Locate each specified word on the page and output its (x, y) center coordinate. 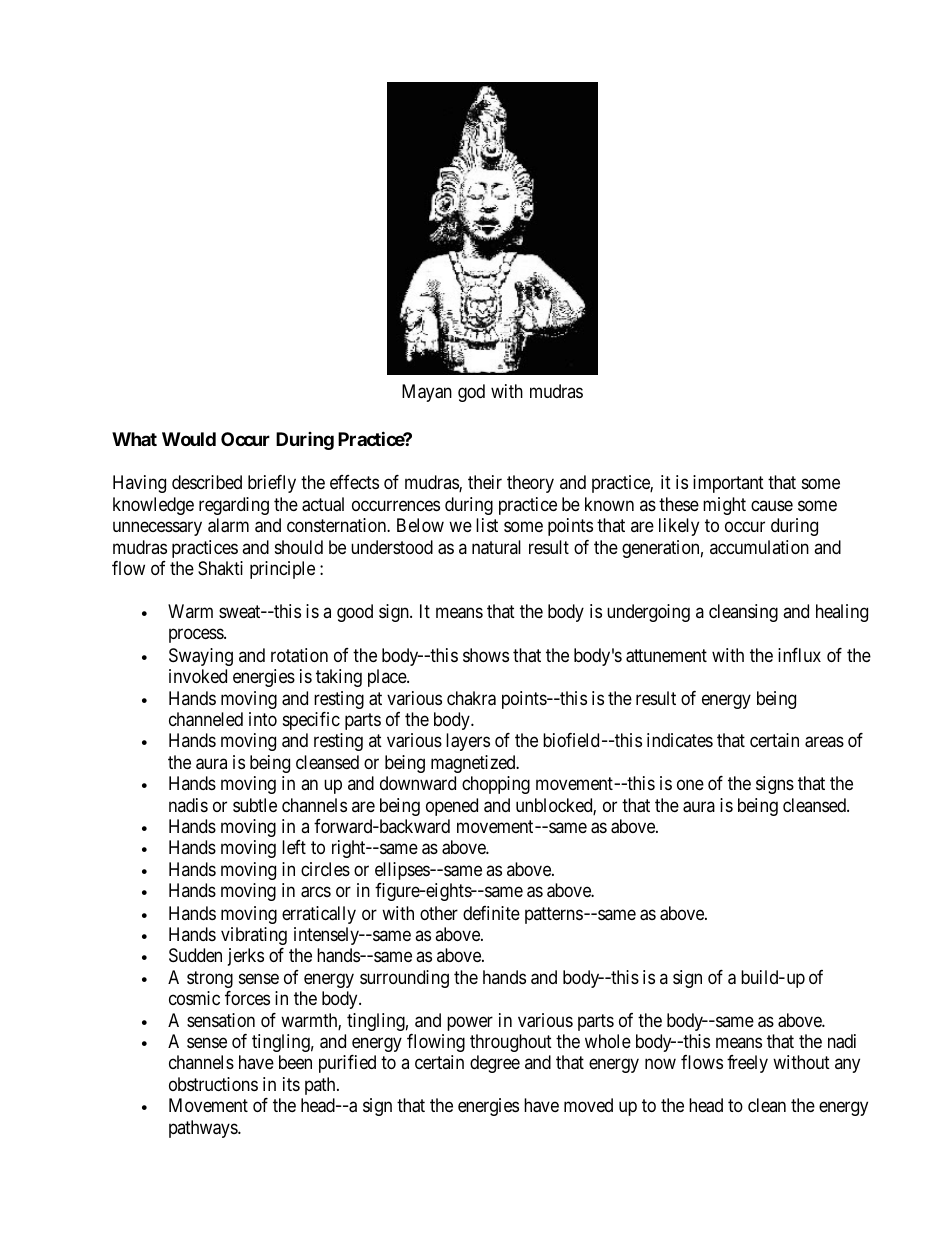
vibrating (254, 936)
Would (189, 439)
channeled (206, 719)
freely (747, 1064)
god (471, 393)
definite (491, 913)
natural (496, 547)
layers (468, 742)
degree (495, 1064)
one (690, 784)
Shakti (220, 568)
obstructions (213, 1084)
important (728, 484)
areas (824, 742)
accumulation (759, 547)
